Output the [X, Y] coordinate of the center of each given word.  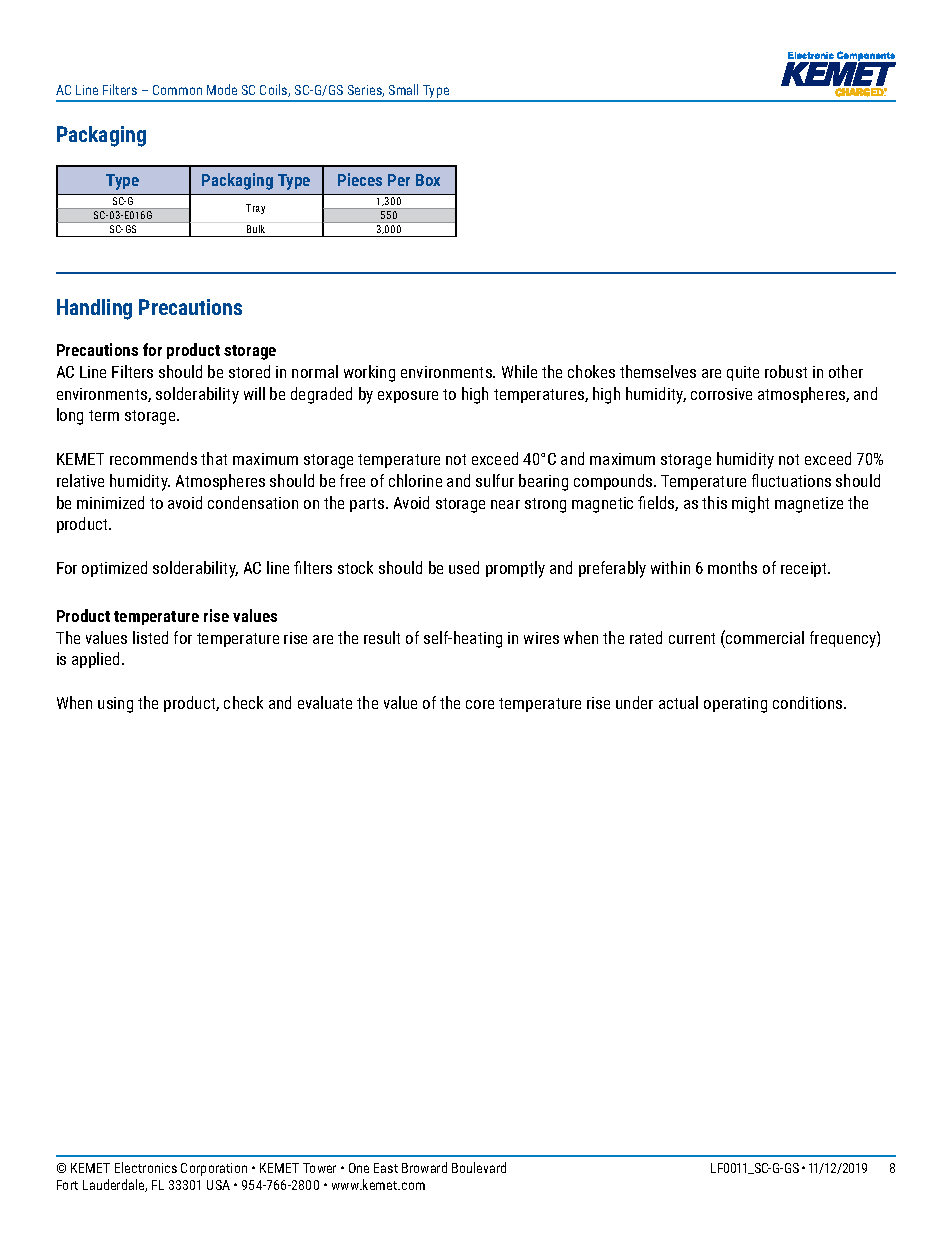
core [480, 704]
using [115, 705]
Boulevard [479, 1167]
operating [735, 705]
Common [177, 90]
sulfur [495, 480]
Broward [424, 1167]
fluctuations [791, 480]
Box [428, 180]
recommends [153, 458]
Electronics [146, 1167]
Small [403, 89]
